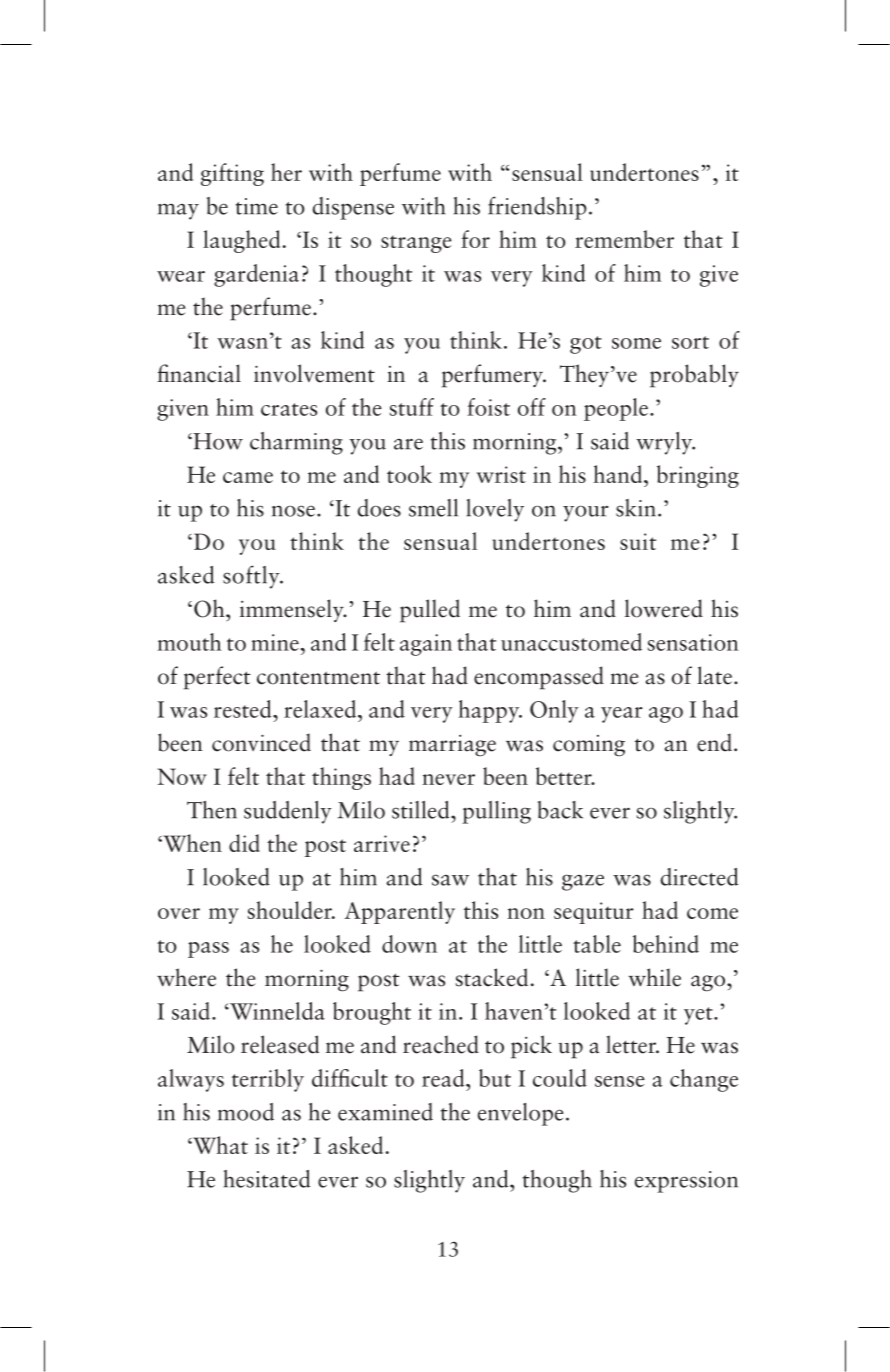  Describe the element at coordinates (217, 678) in the screenshot. I see `perfect` at that location.
